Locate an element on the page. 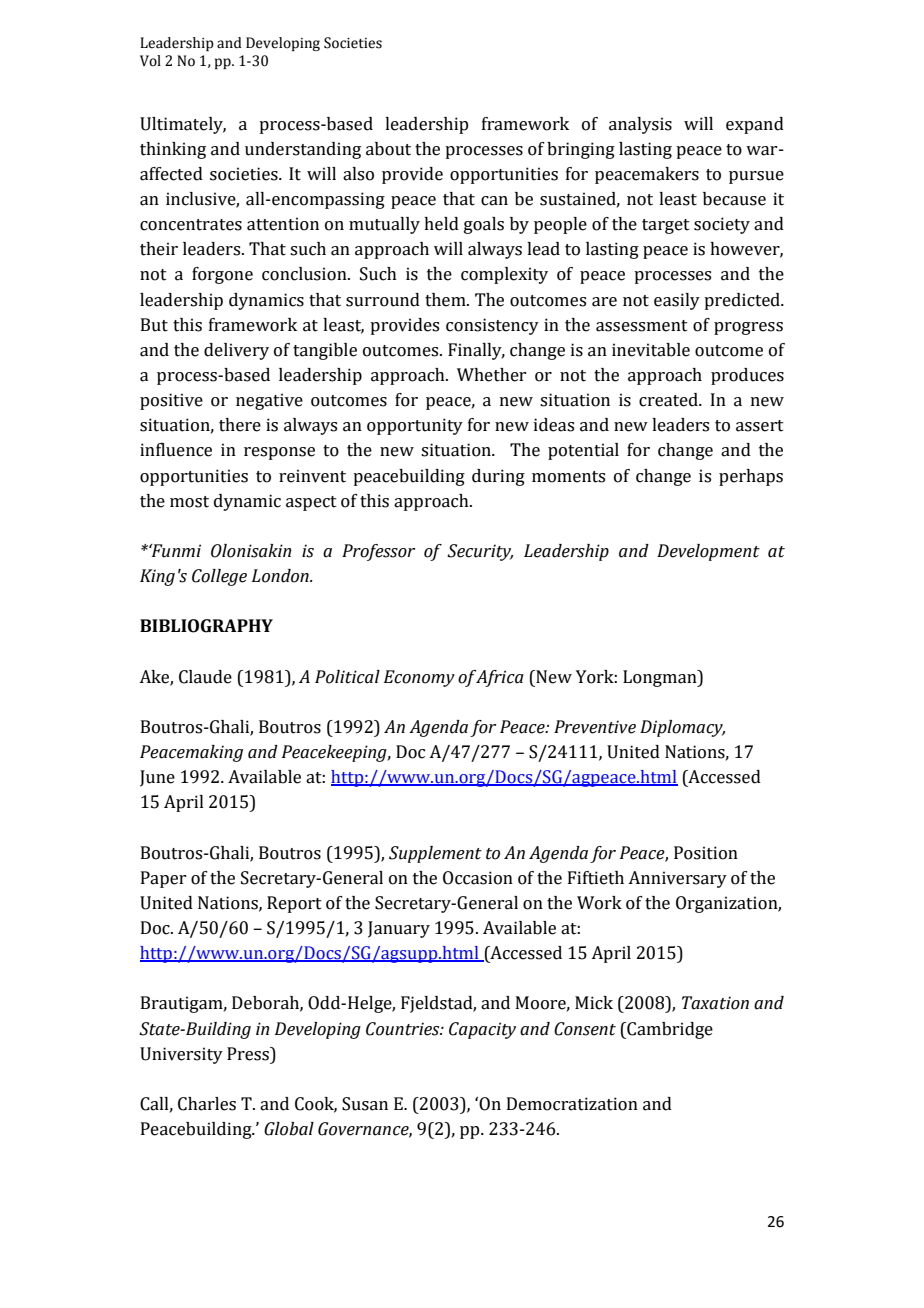 The width and height of the image is (924, 1308). delivery is located at coordinates (236, 351).
